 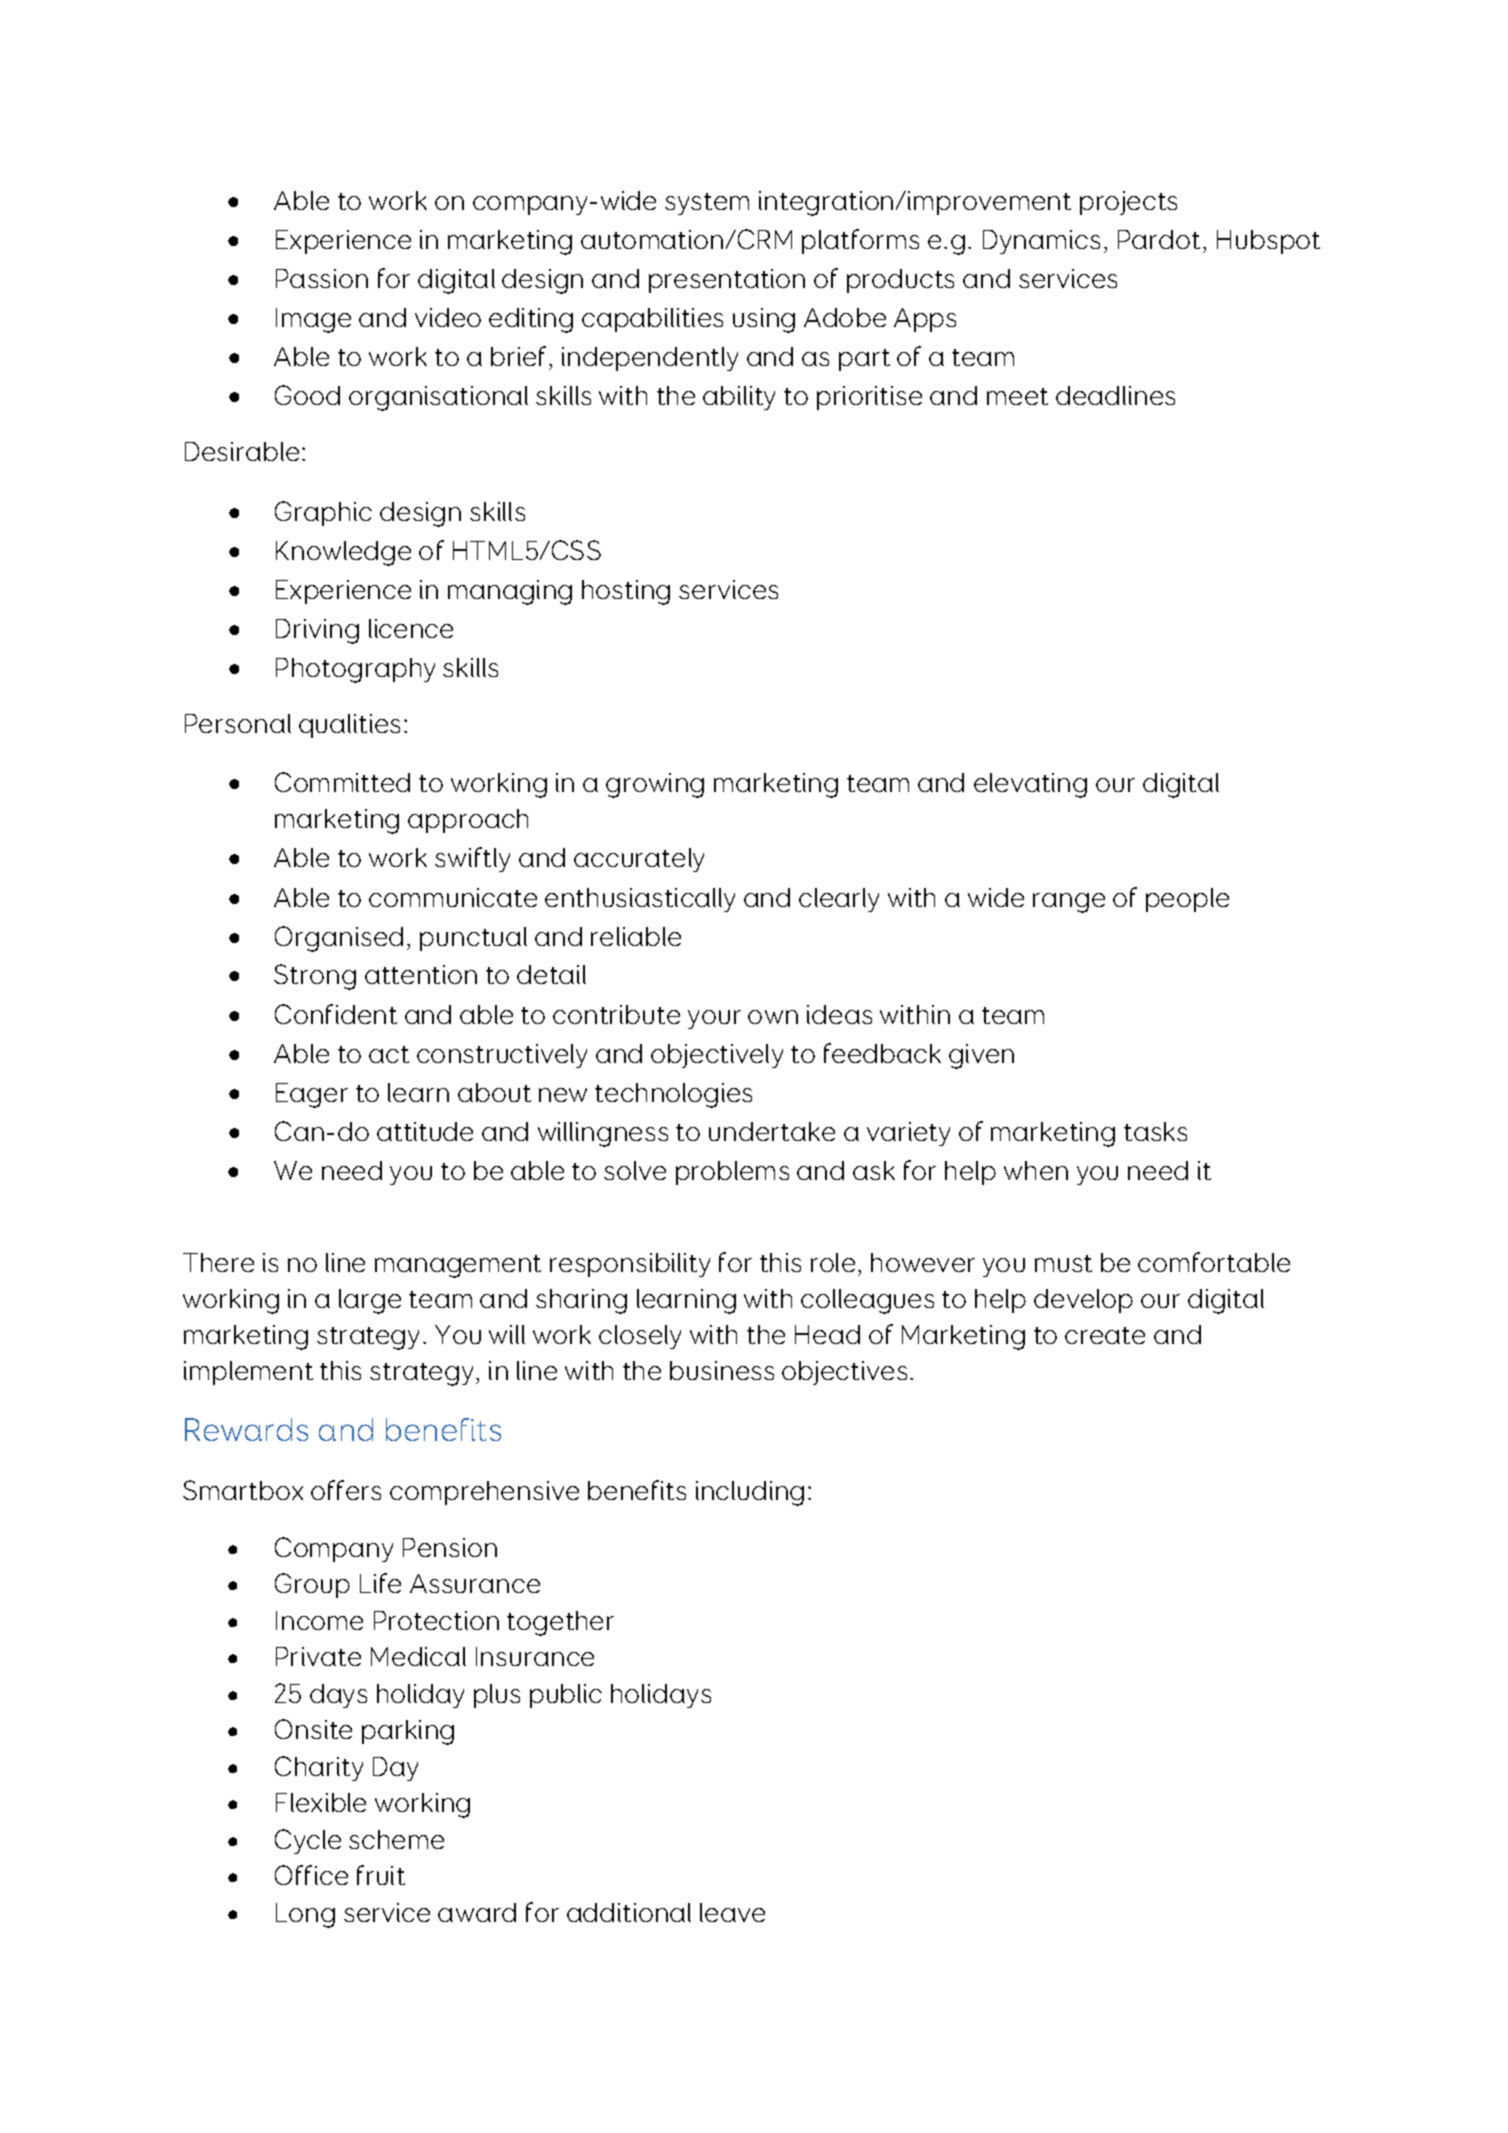 I want to click on Passion, so click(x=322, y=278).
